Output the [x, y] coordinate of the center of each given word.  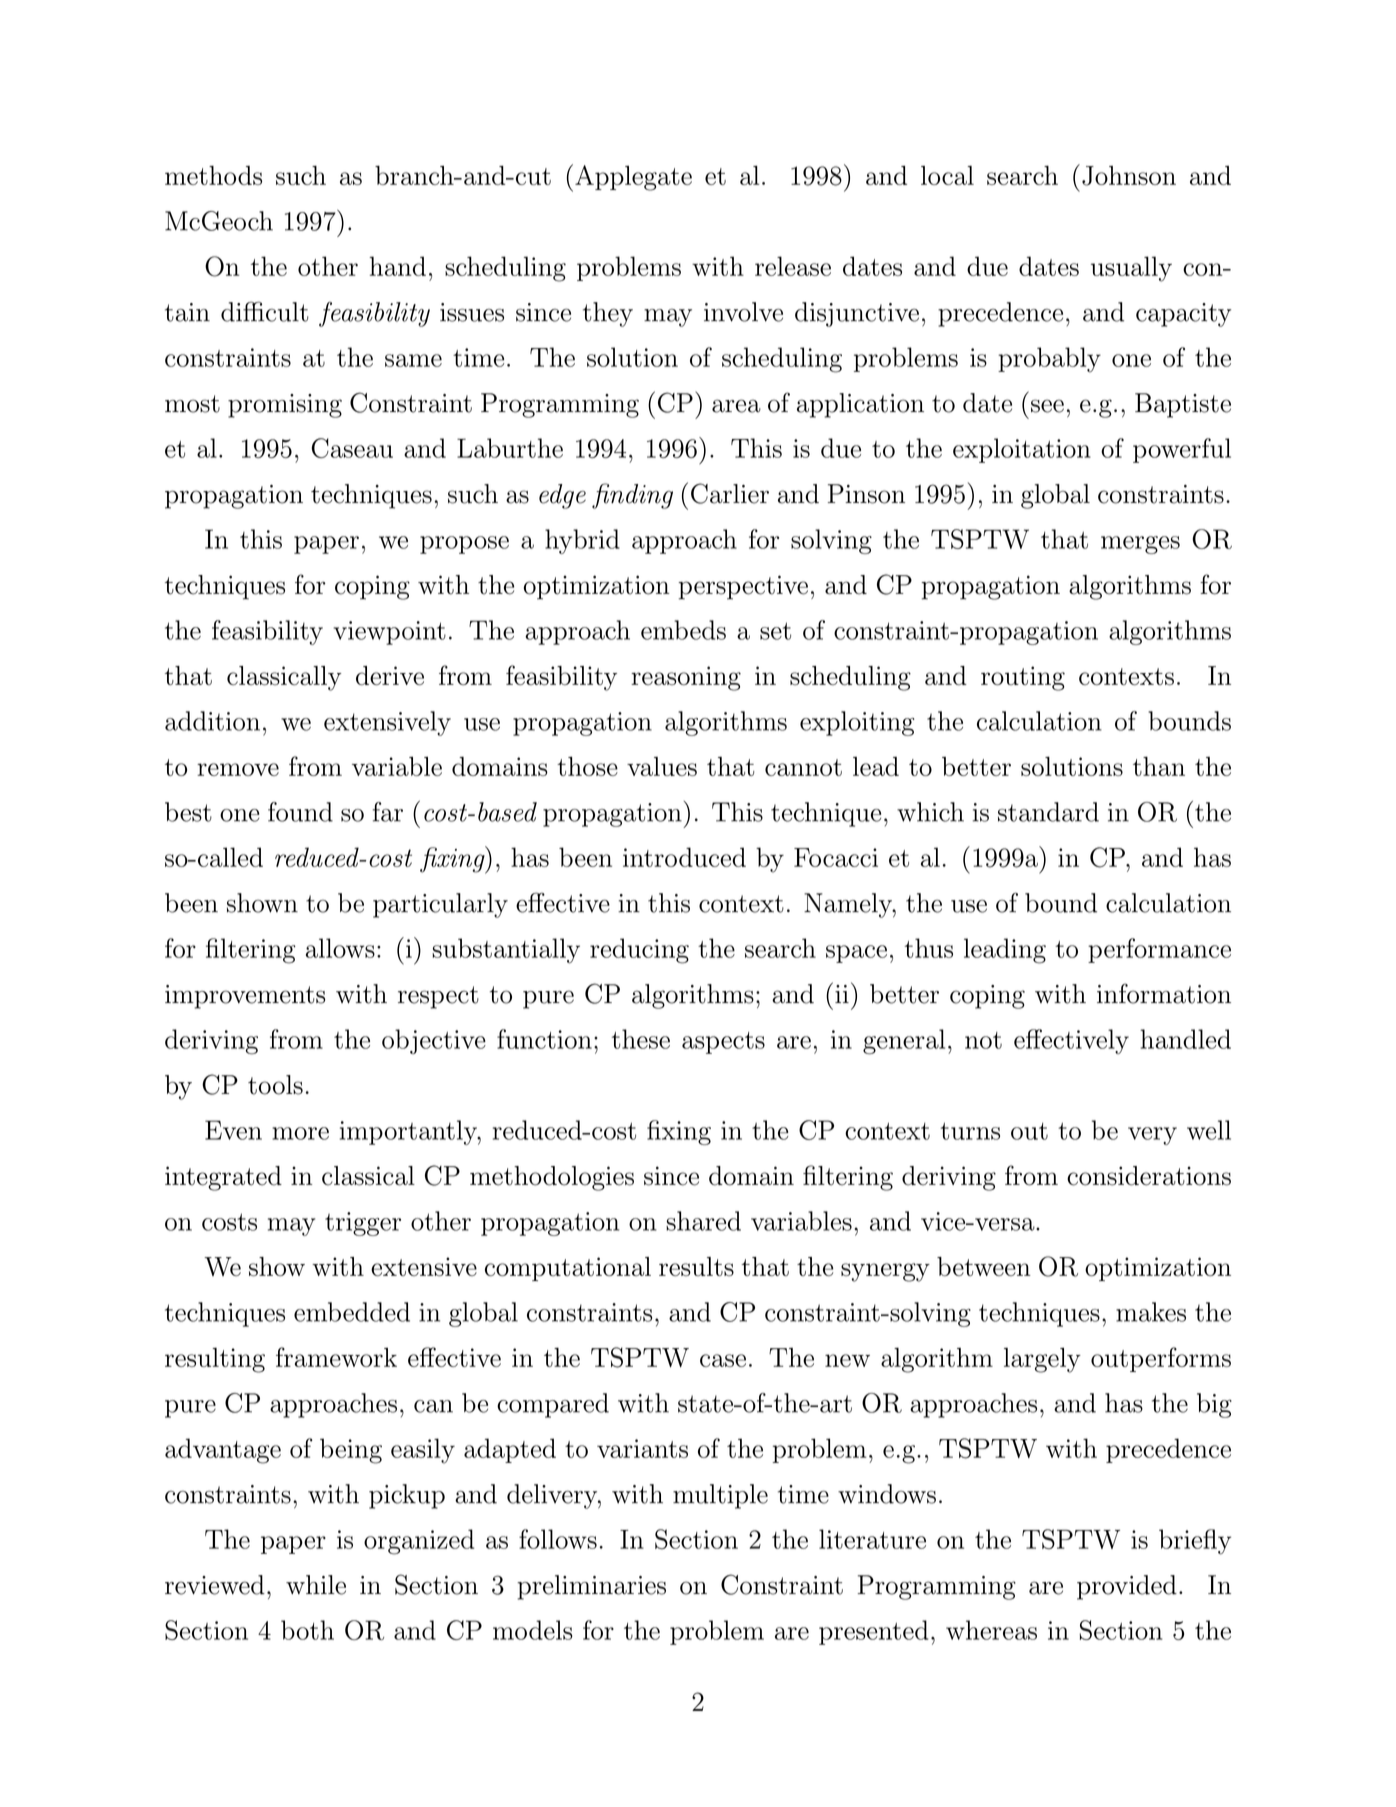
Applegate [633, 178]
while [316, 1585]
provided [1127, 1587]
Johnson [1129, 176]
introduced [684, 857]
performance [1159, 950]
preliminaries [591, 1587]
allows [340, 948]
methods [213, 175]
